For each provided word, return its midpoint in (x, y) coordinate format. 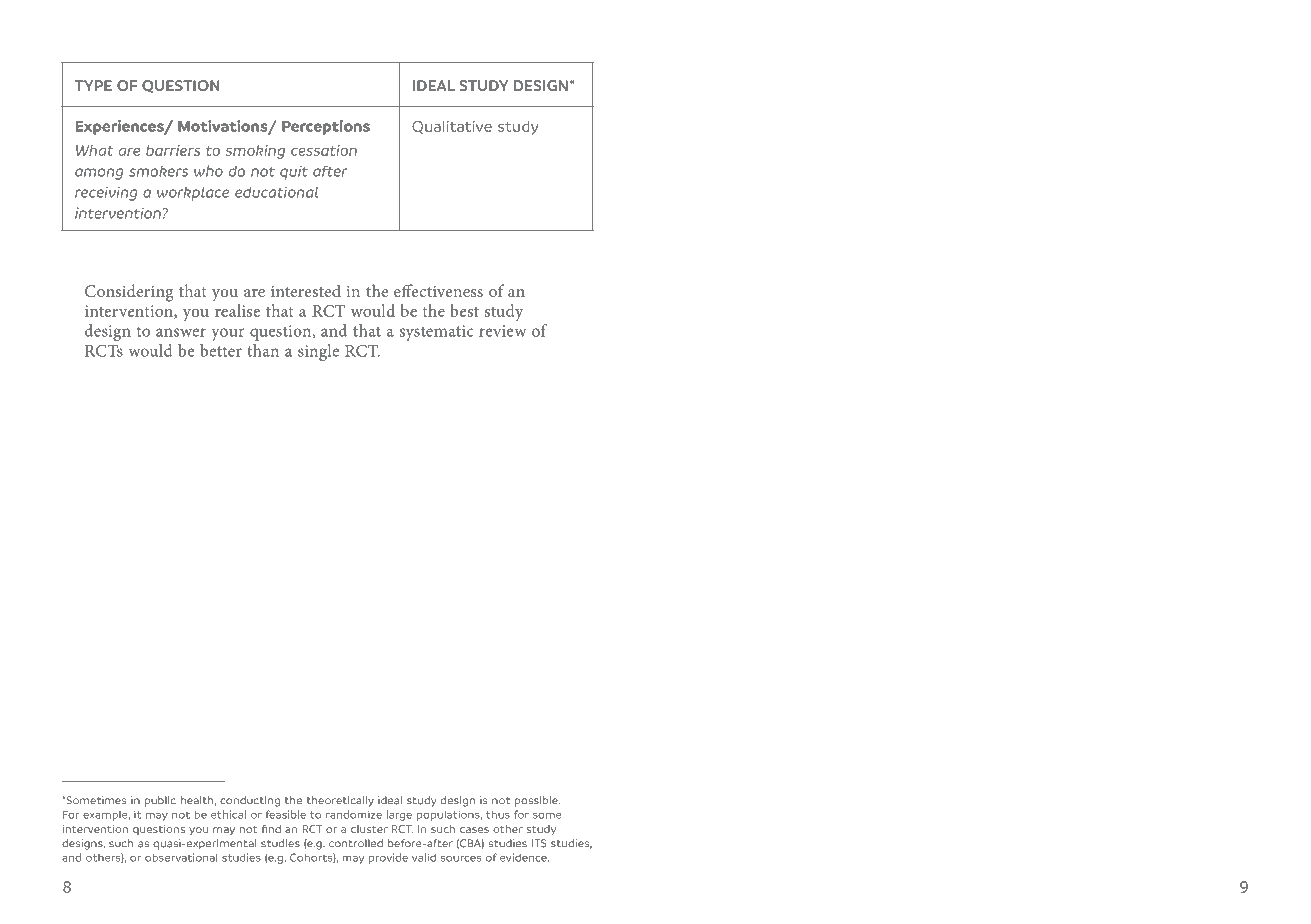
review (502, 331)
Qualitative (452, 127)
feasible (286, 814)
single (318, 352)
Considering (129, 293)
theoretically (340, 801)
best (465, 310)
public (160, 801)
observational (181, 857)
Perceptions (326, 127)
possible (537, 801)
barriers (173, 150)
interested (306, 291)
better (221, 350)
